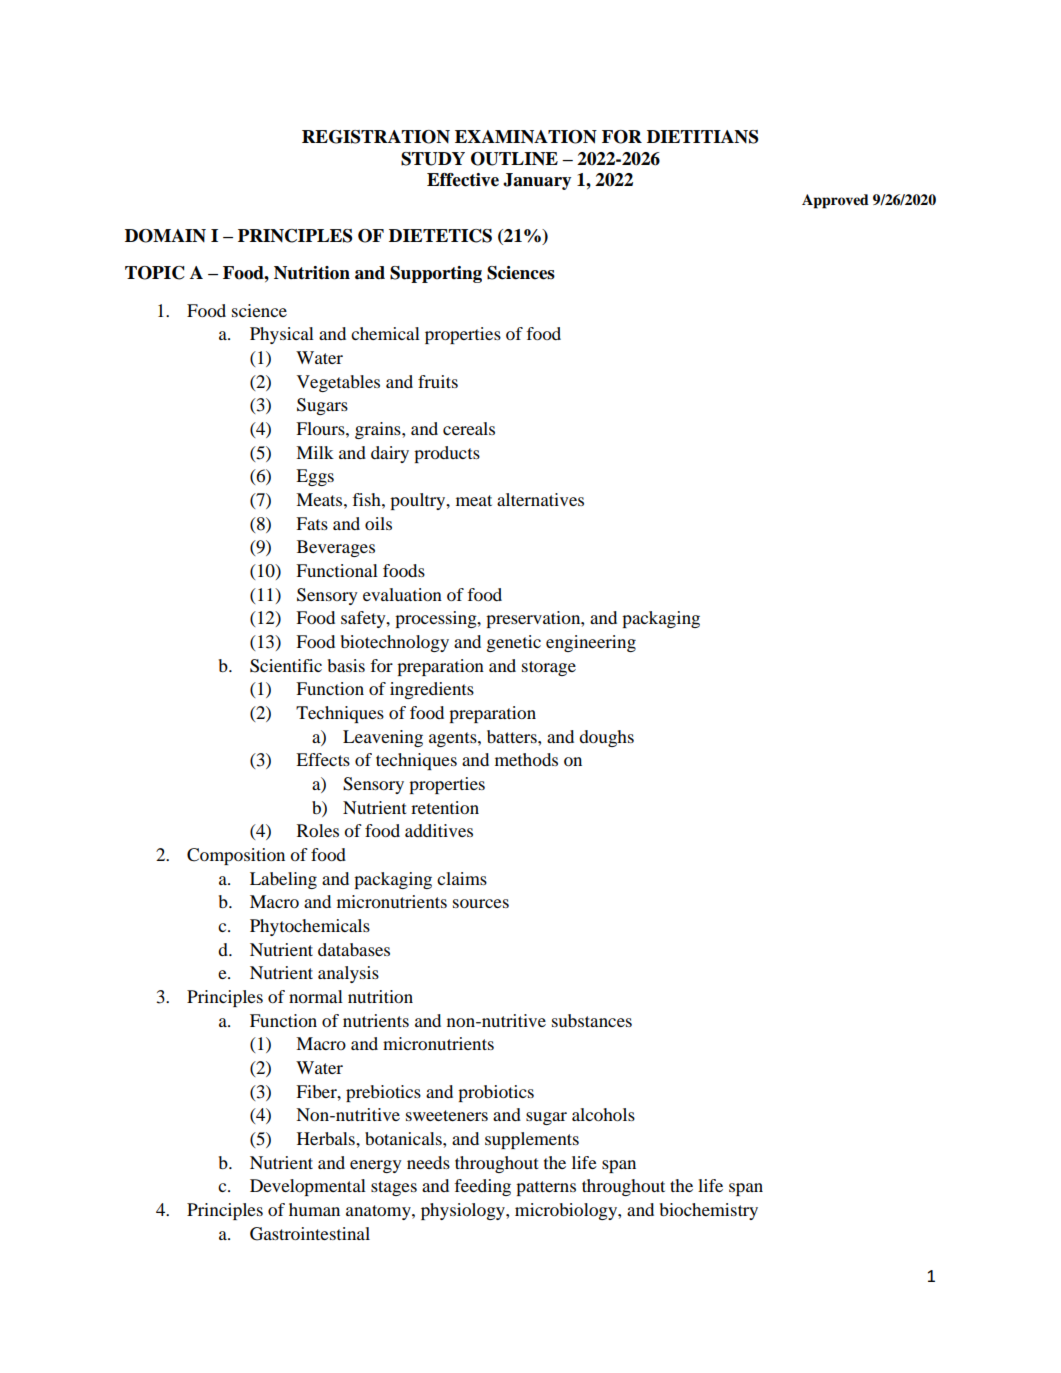  I want to click on substances, so click(592, 1020).
